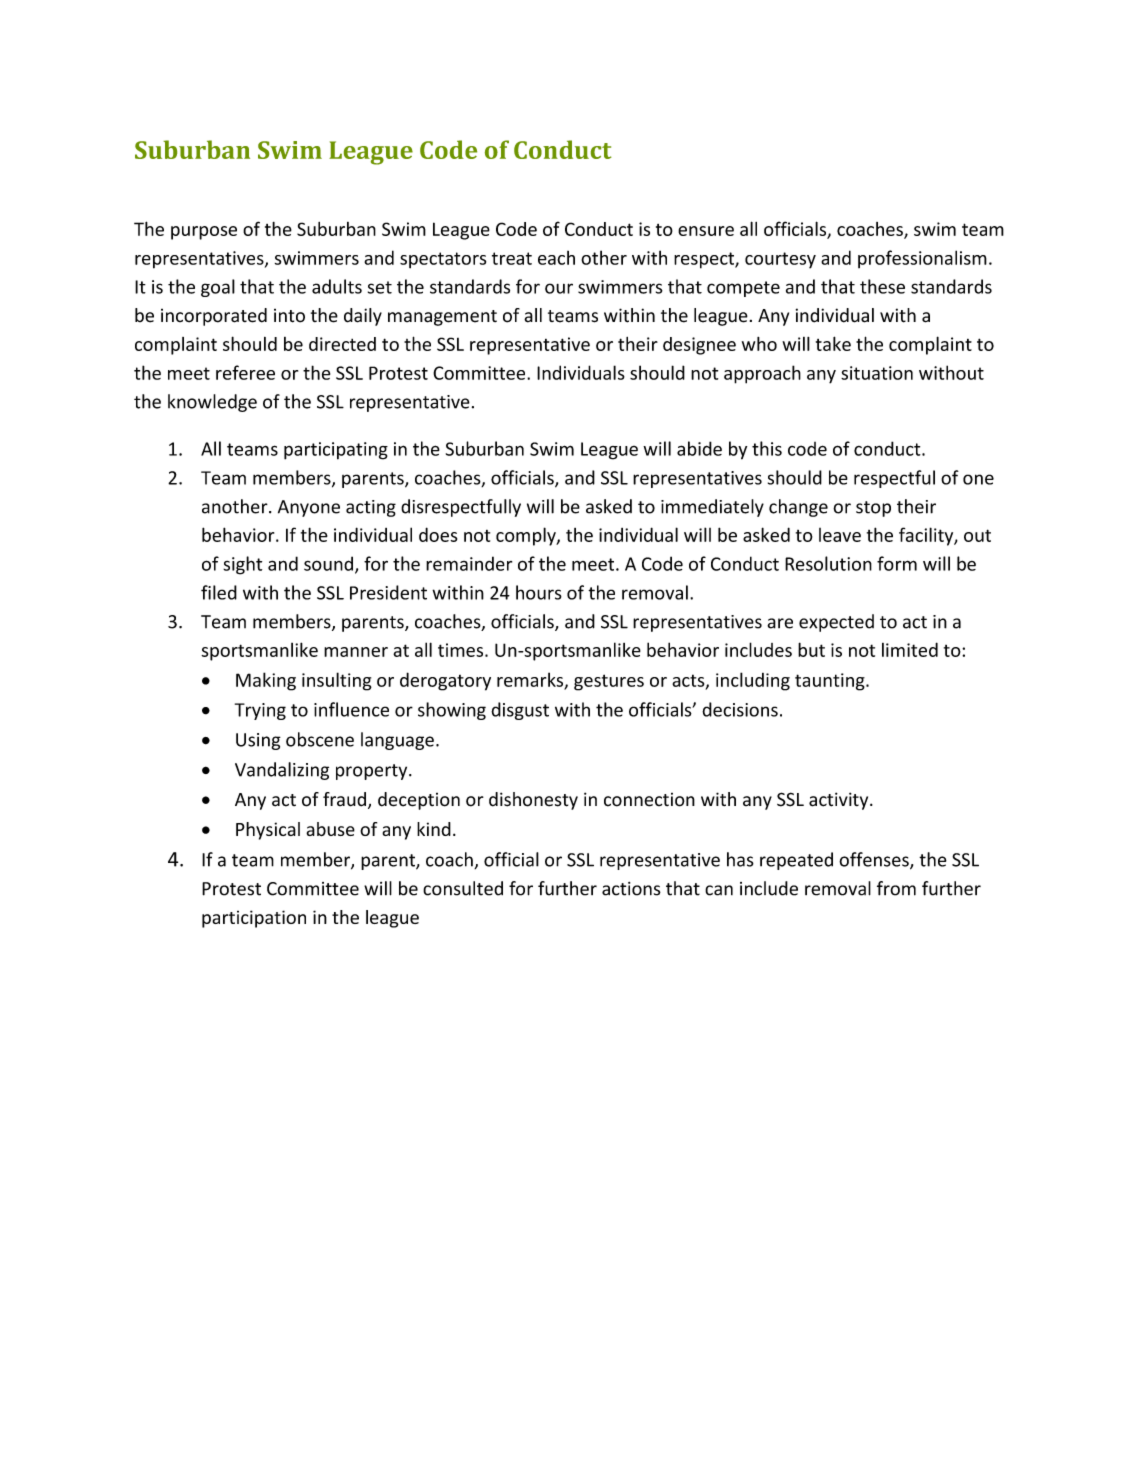 This page has width=1139, height=1474. What do you see at coordinates (631, 889) in the page?
I see `actions` at bounding box center [631, 889].
